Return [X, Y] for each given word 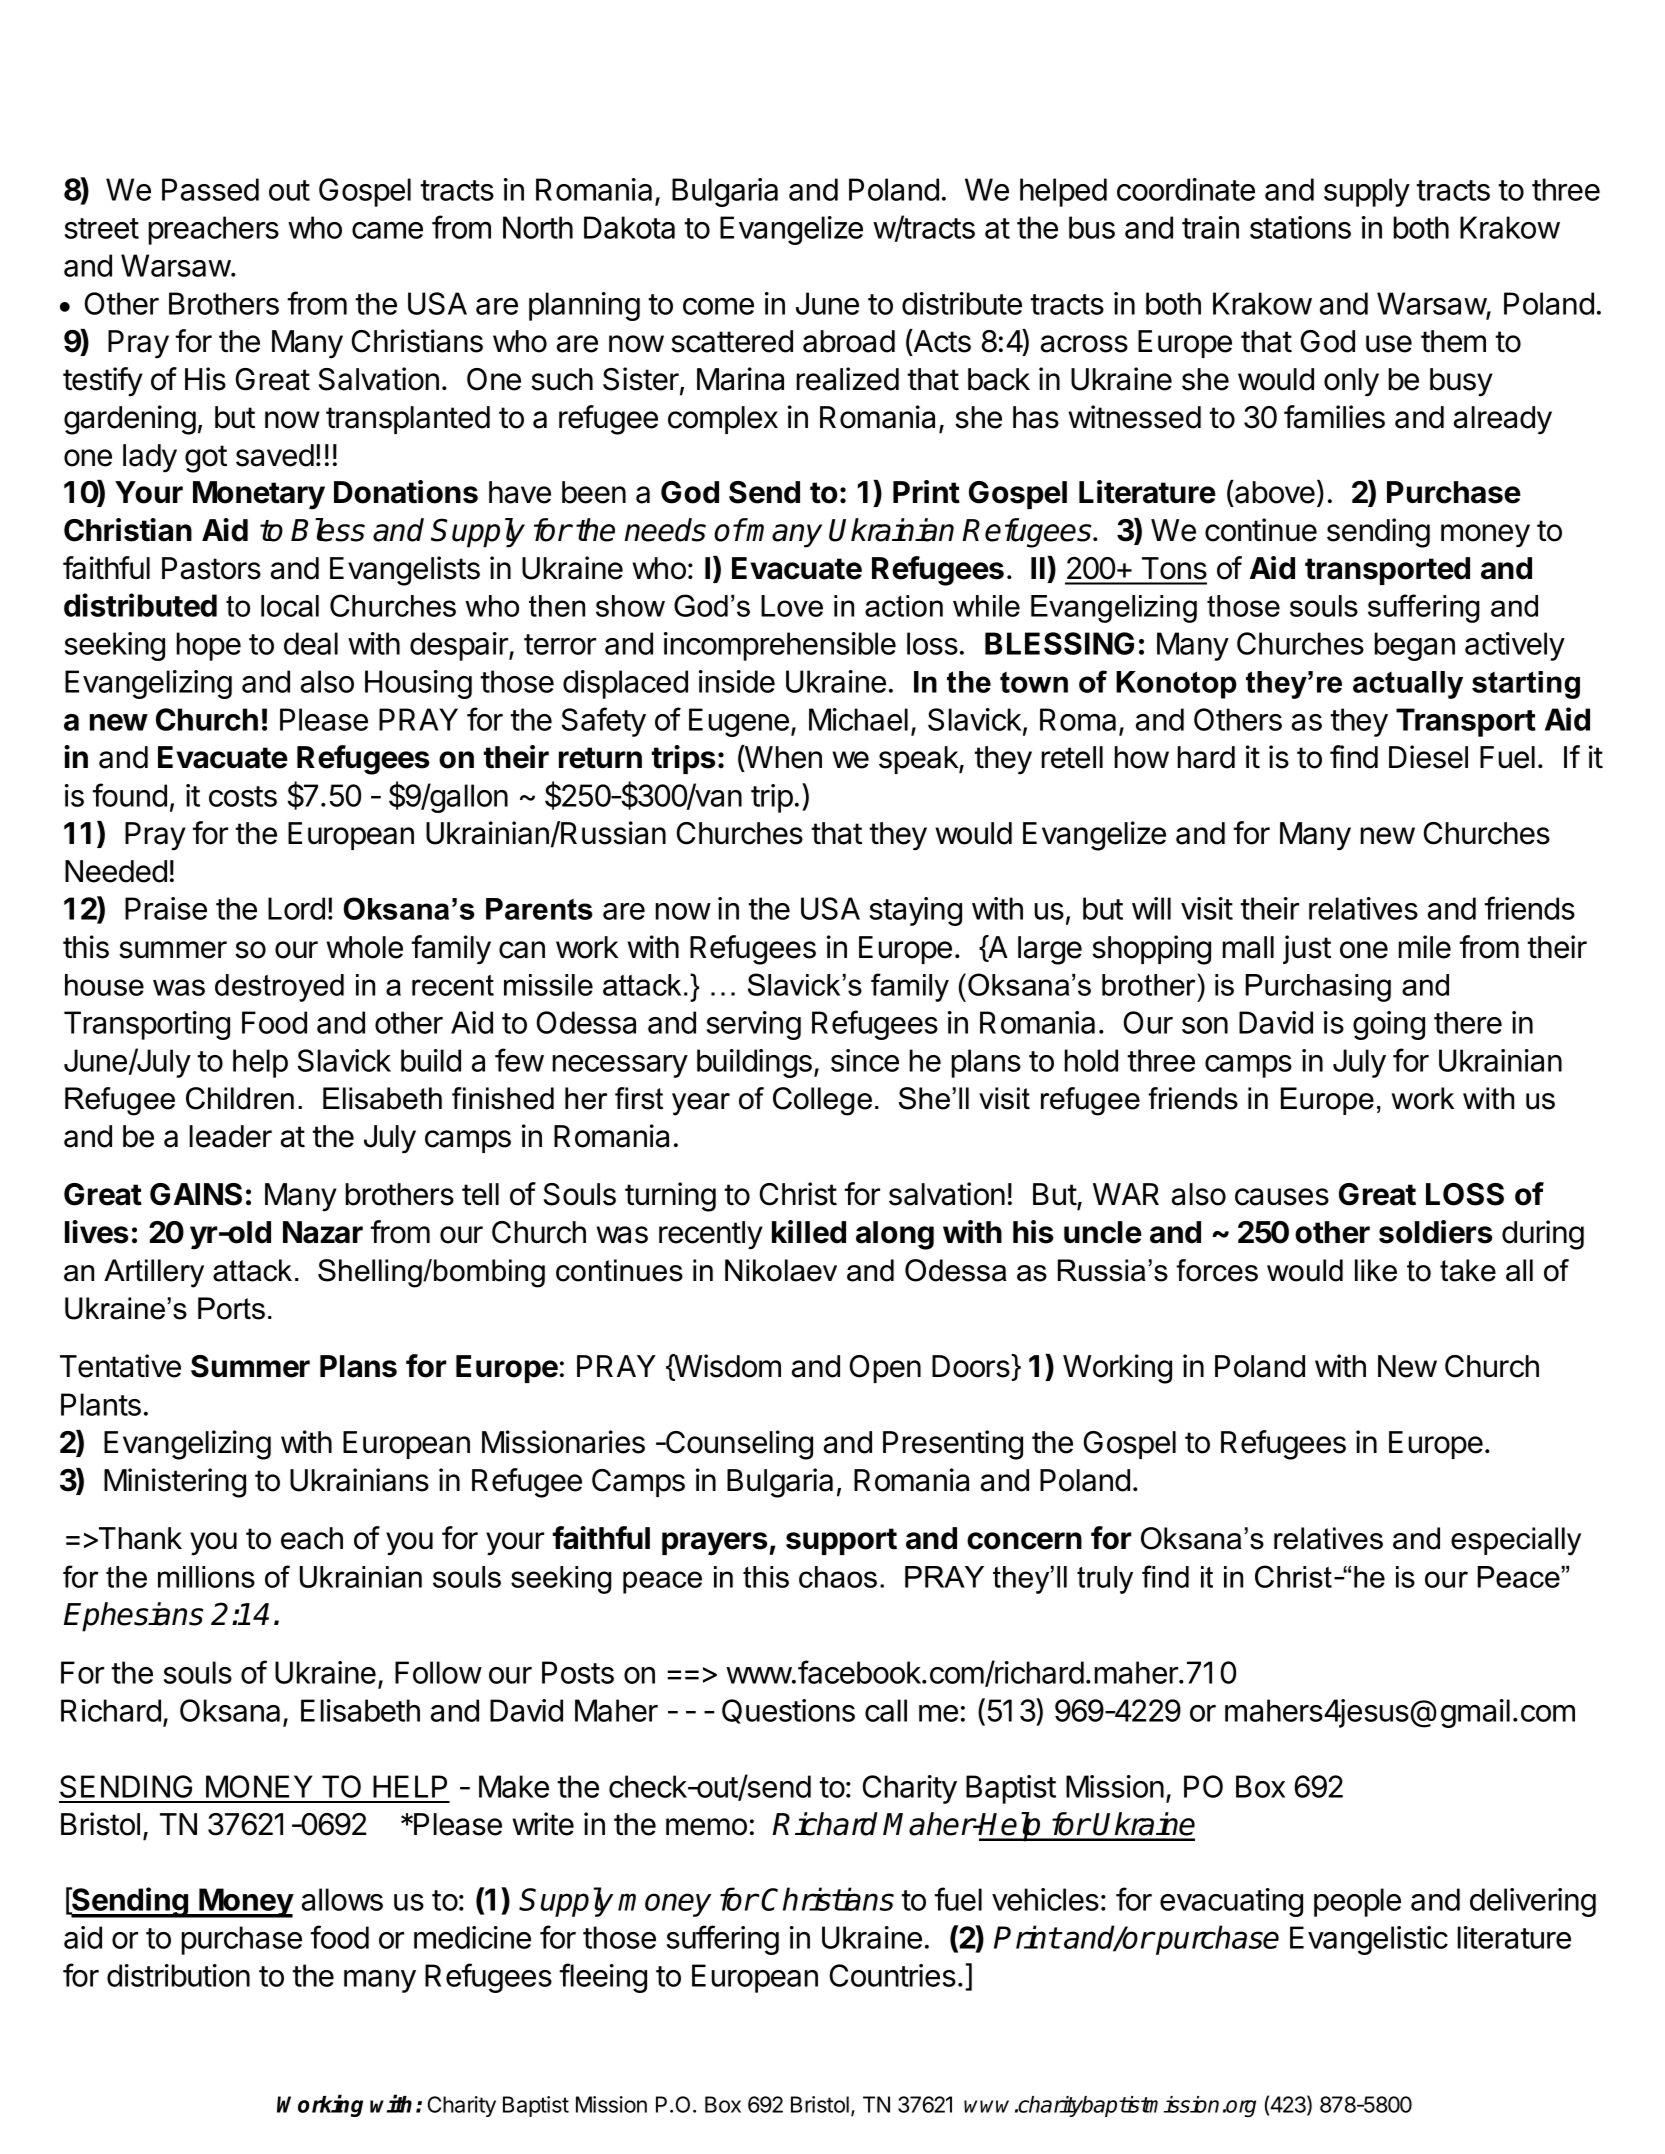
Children [240, 1098]
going [1389, 1025]
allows [342, 1899]
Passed [210, 189]
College [822, 1101]
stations [1300, 227]
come [718, 306]
